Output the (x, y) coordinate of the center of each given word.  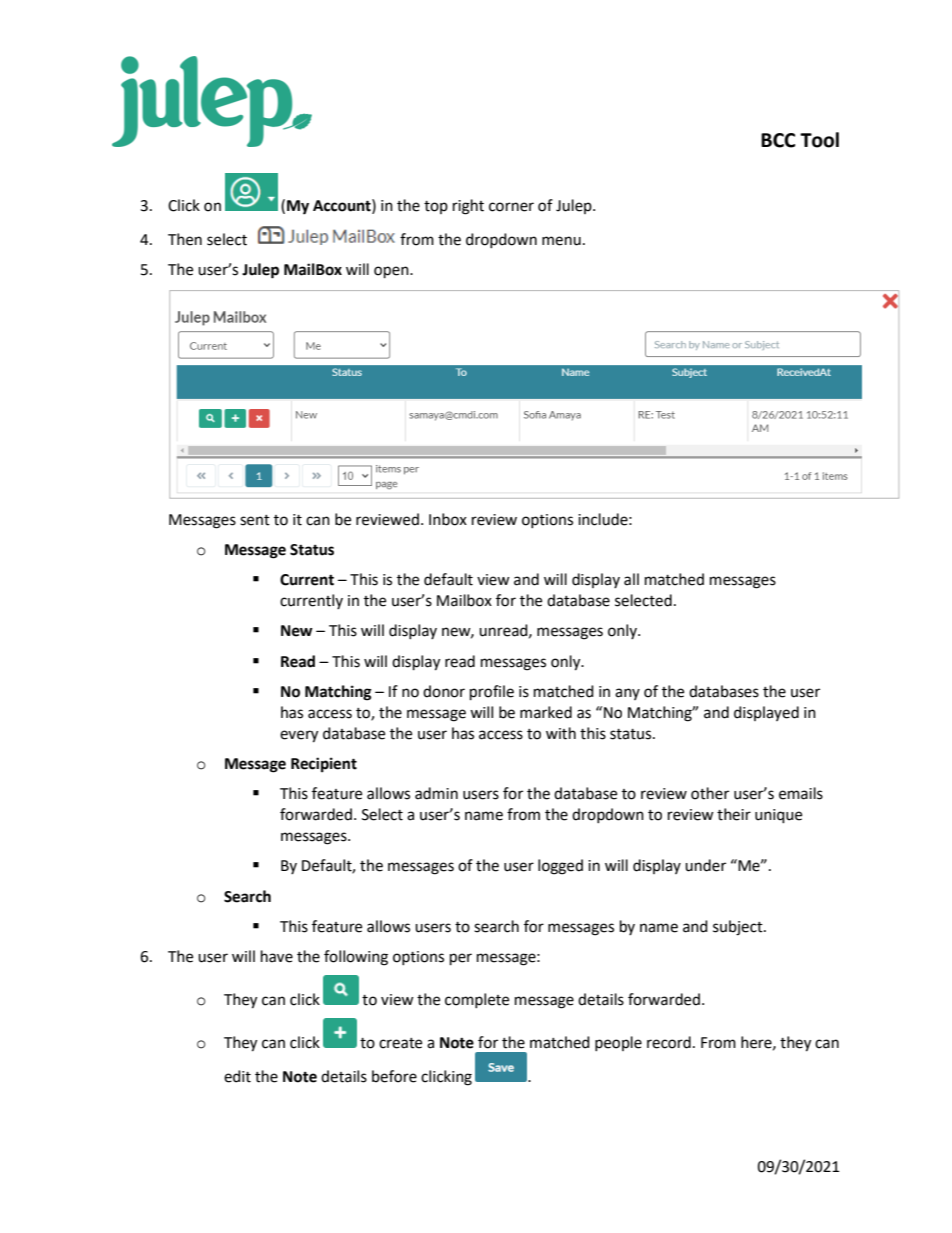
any (627, 694)
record (669, 1042)
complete (477, 1000)
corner (511, 207)
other (710, 793)
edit (237, 1076)
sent (255, 520)
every (299, 736)
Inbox (448, 519)
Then (185, 239)
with (561, 733)
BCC (778, 140)
